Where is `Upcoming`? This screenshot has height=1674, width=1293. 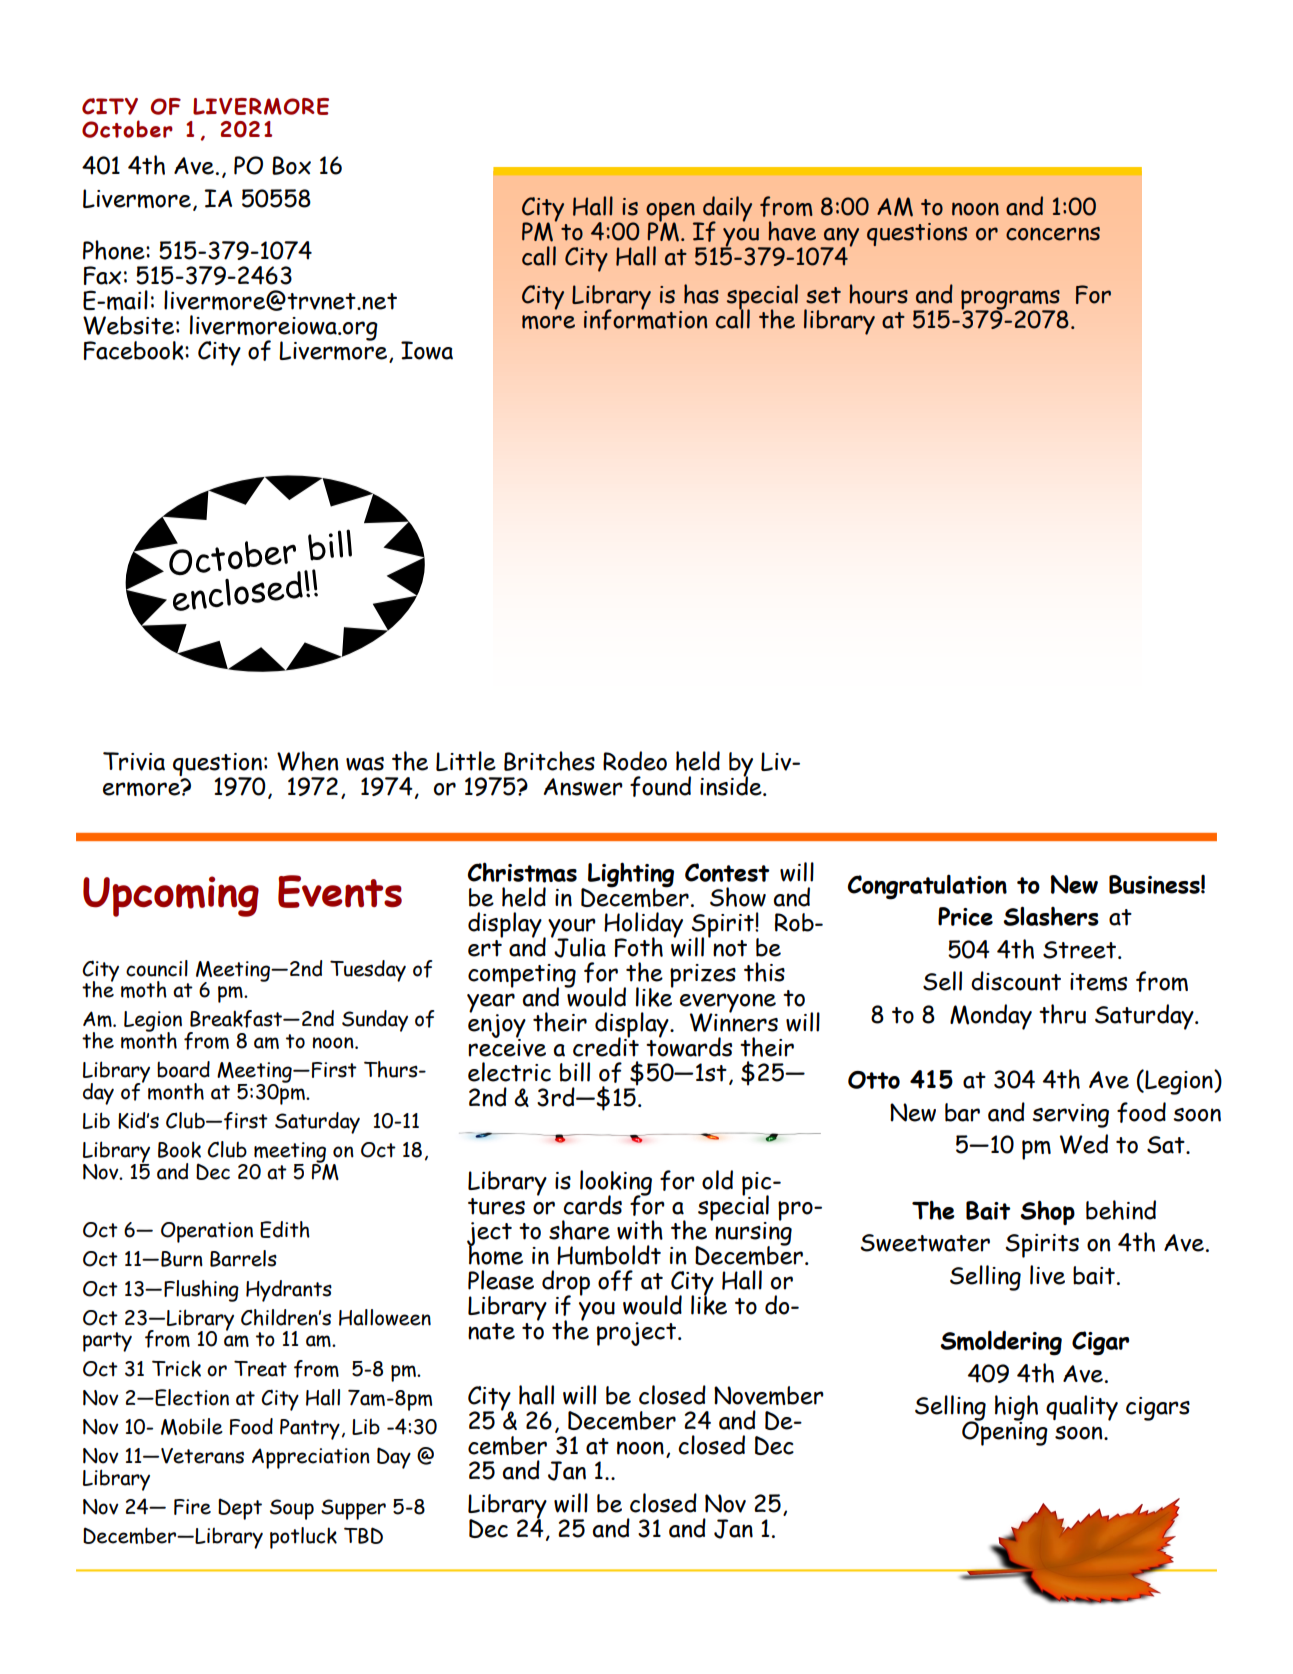 Upcoming is located at coordinates (171, 896).
